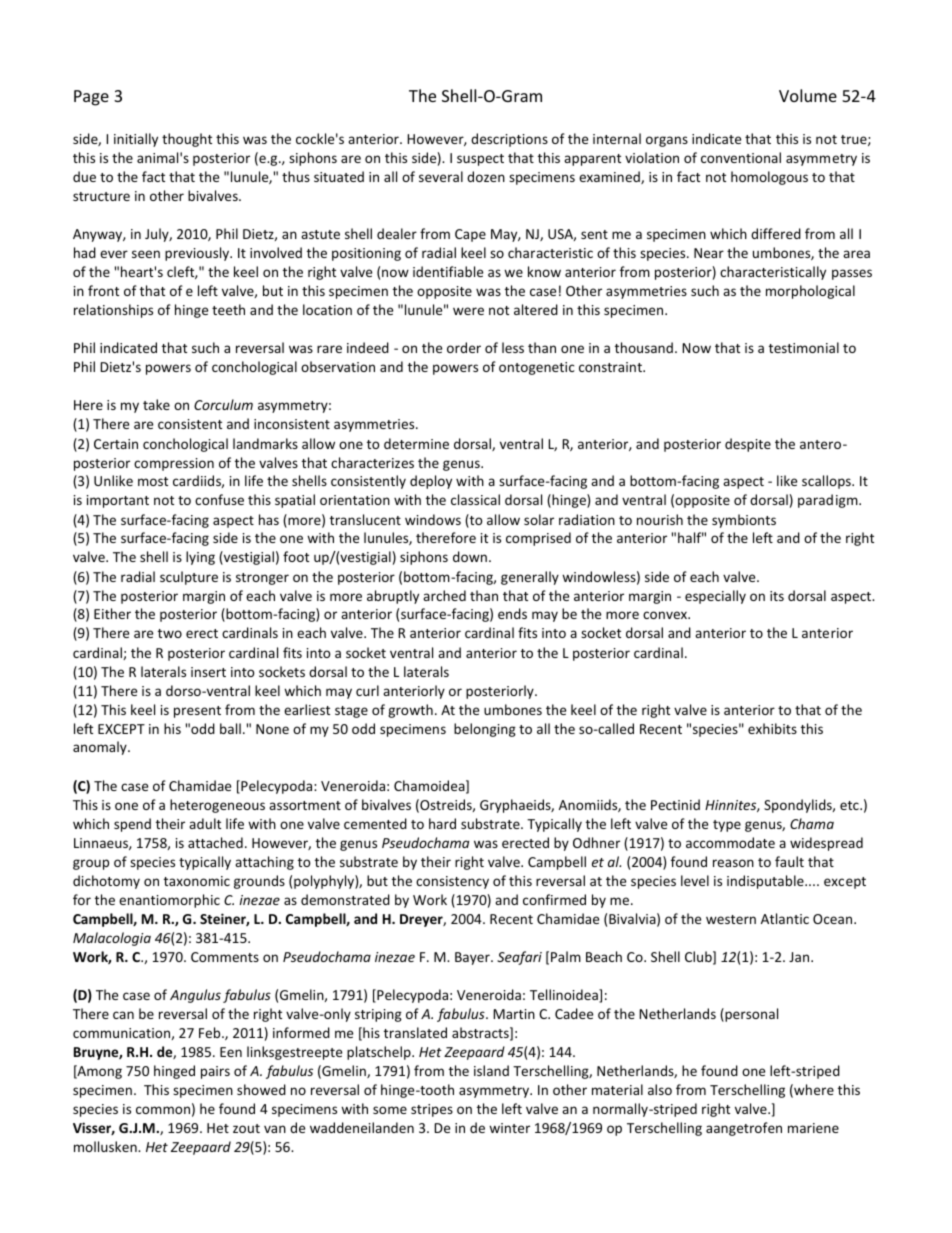  Describe the element at coordinates (217, 806) in the screenshot. I see `heterogeneous` at that location.
